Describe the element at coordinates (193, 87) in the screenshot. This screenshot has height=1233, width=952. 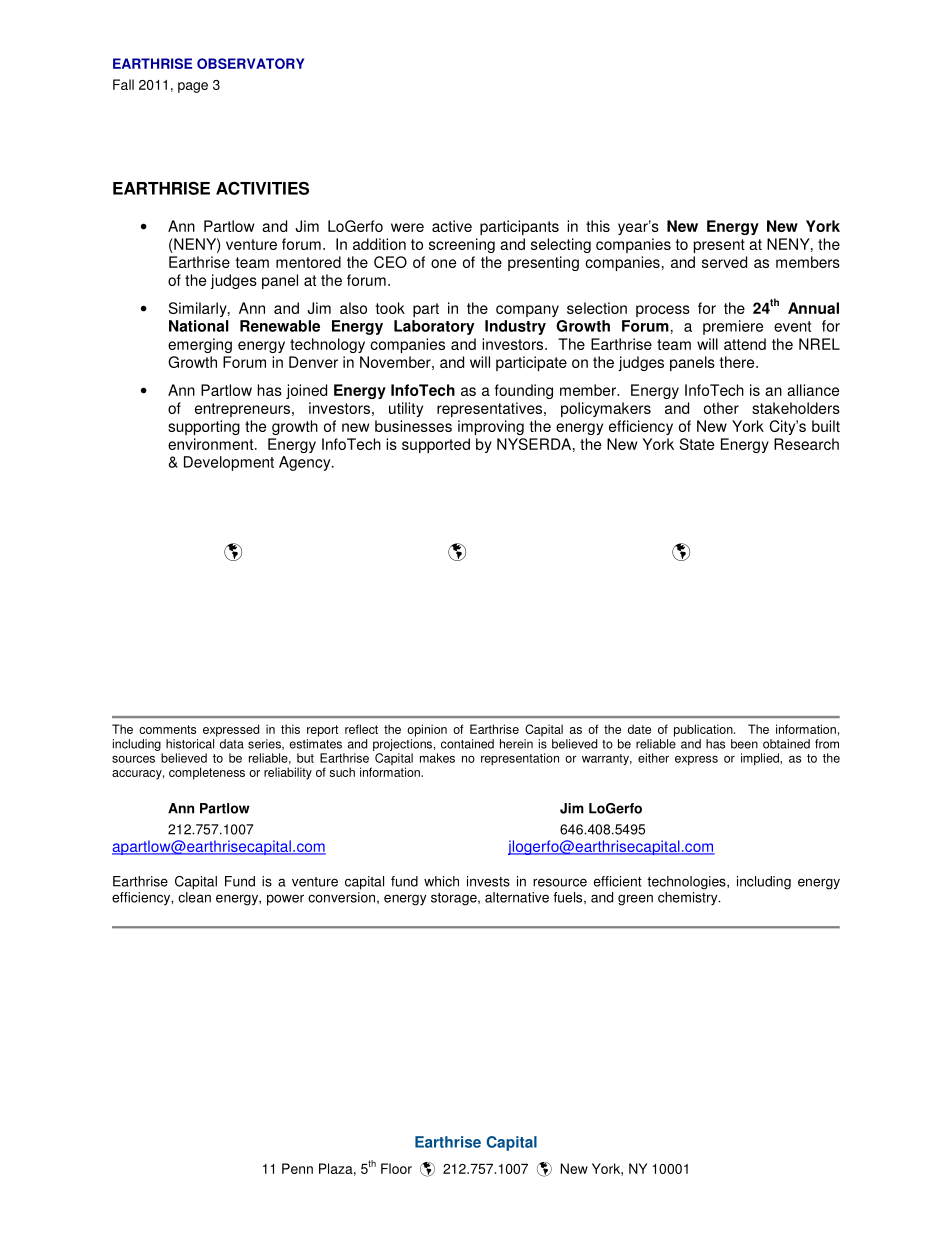
I see `page` at that location.
